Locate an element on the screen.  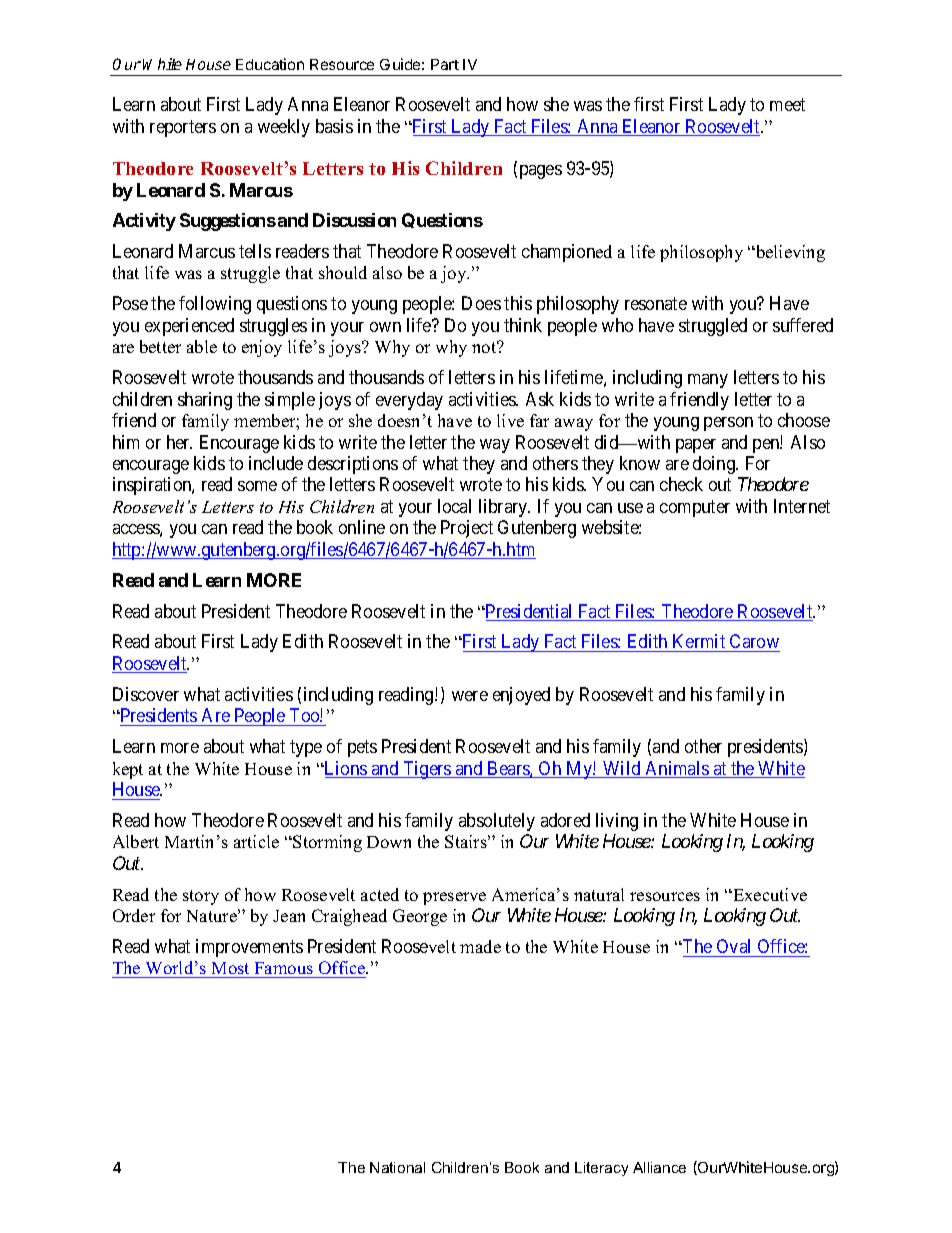
National is located at coordinates (397, 1167).
